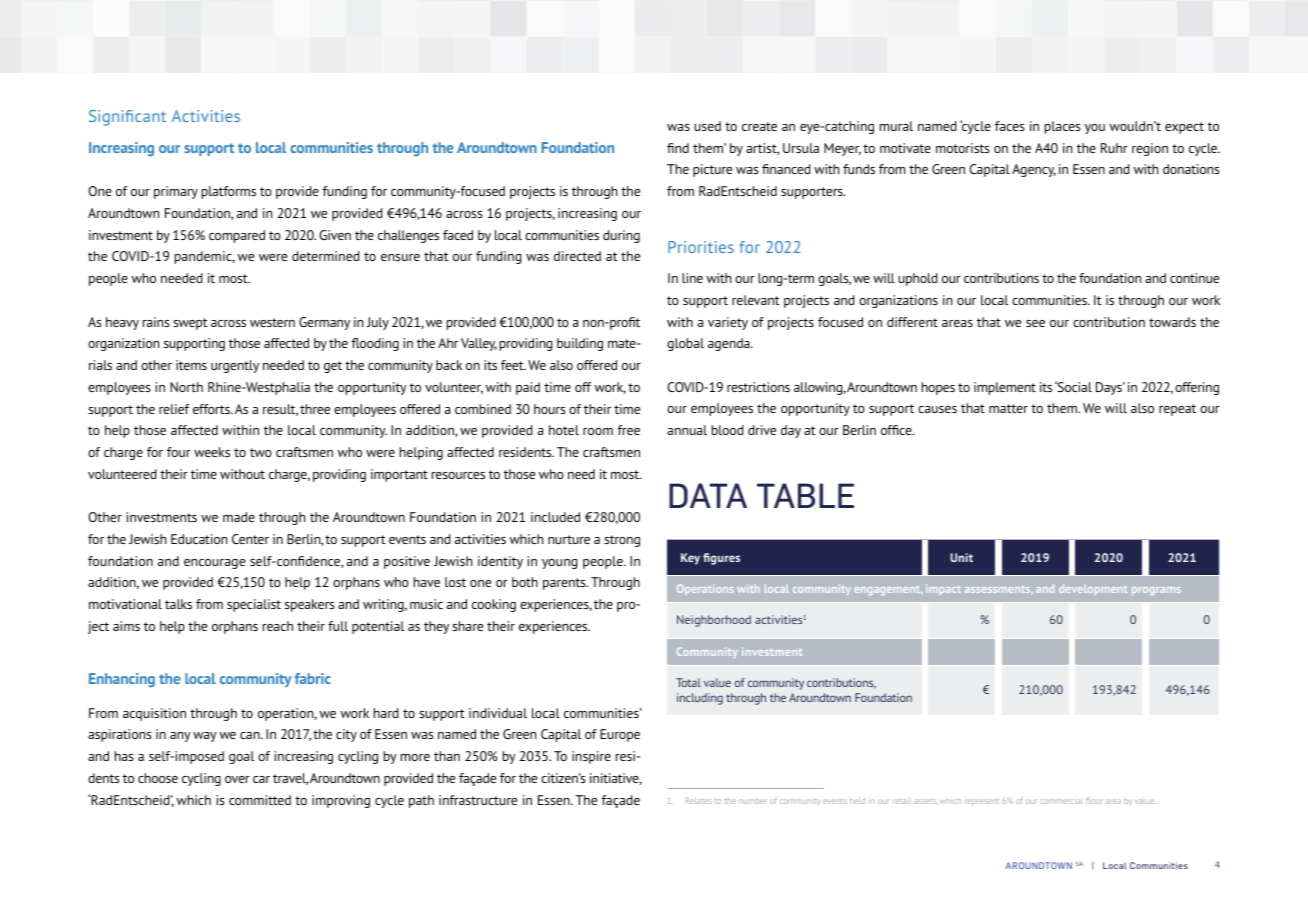 Image resolution: width=1308 pixels, height=924 pixels. What do you see at coordinates (692, 278) in the document?
I see `line` at bounding box center [692, 278].
